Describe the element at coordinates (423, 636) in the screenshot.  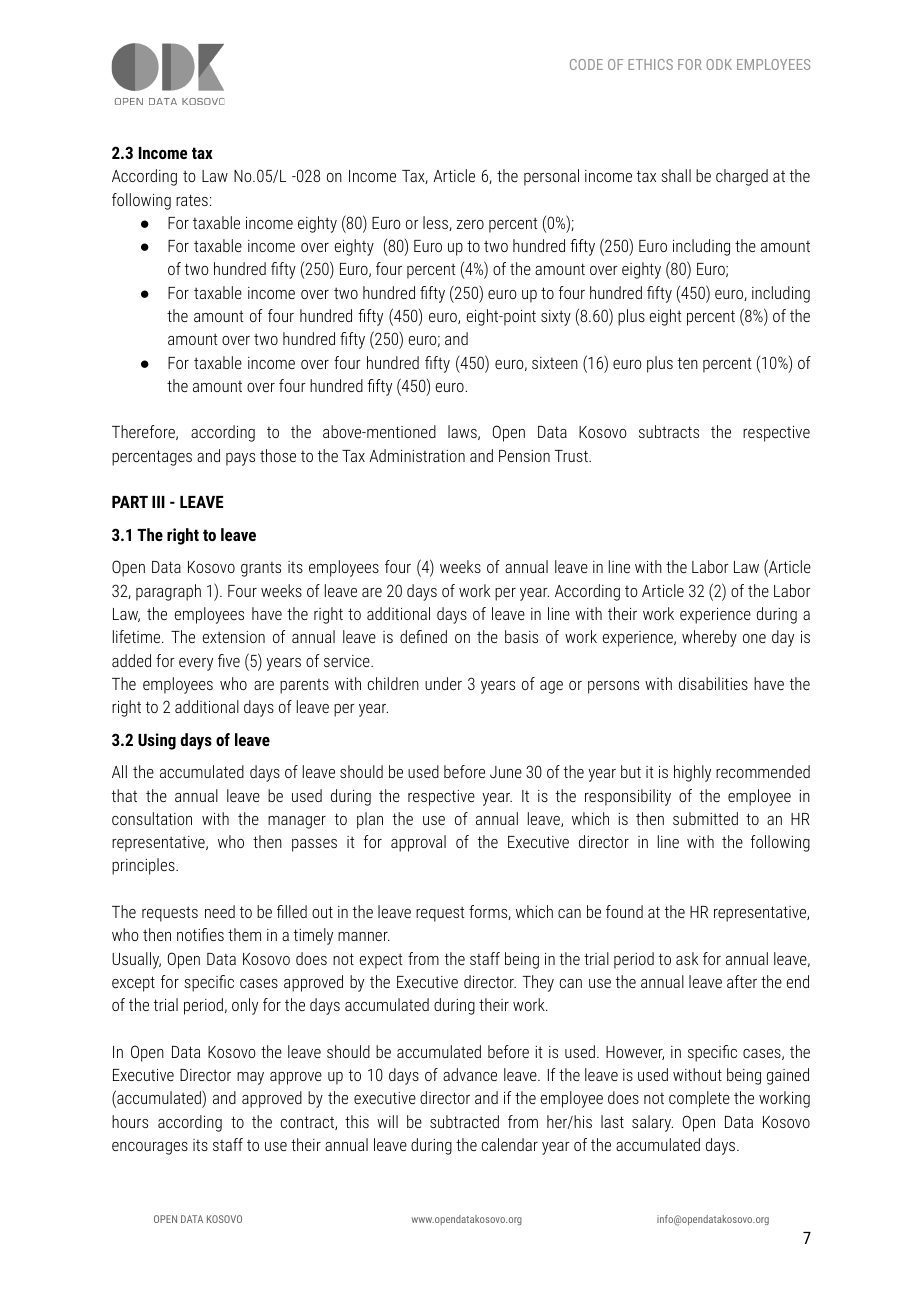
I see `defined` at that location.
